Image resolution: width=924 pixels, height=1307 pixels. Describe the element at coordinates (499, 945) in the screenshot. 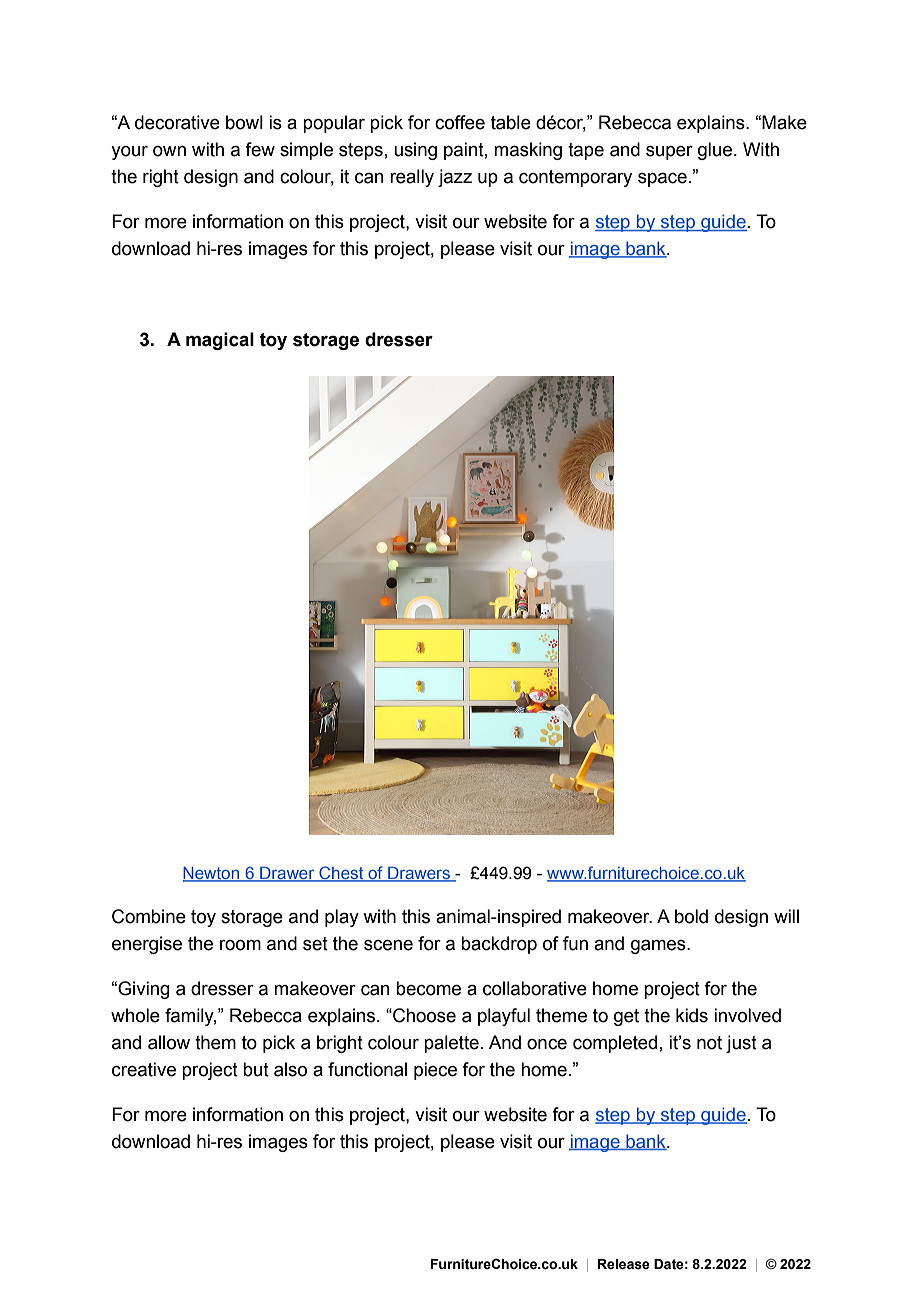

I see `backdrop` at that location.
